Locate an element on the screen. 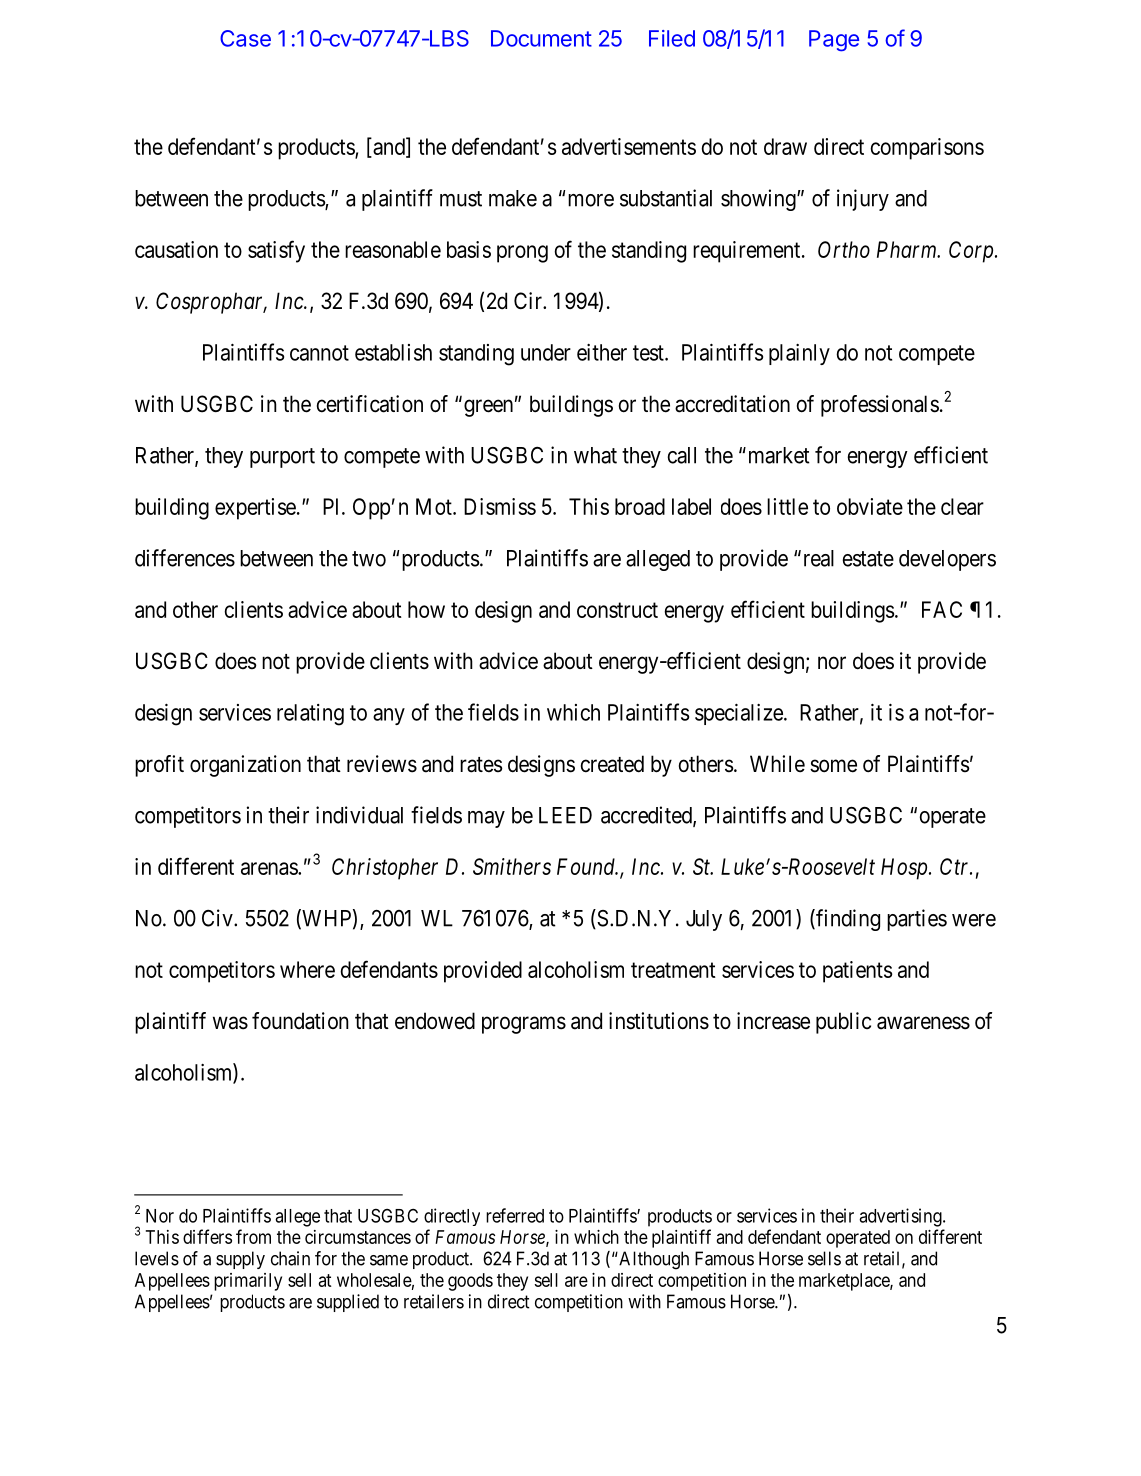 The height and width of the screenshot is (1476, 1141). obviate is located at coordinates (870, 506).
